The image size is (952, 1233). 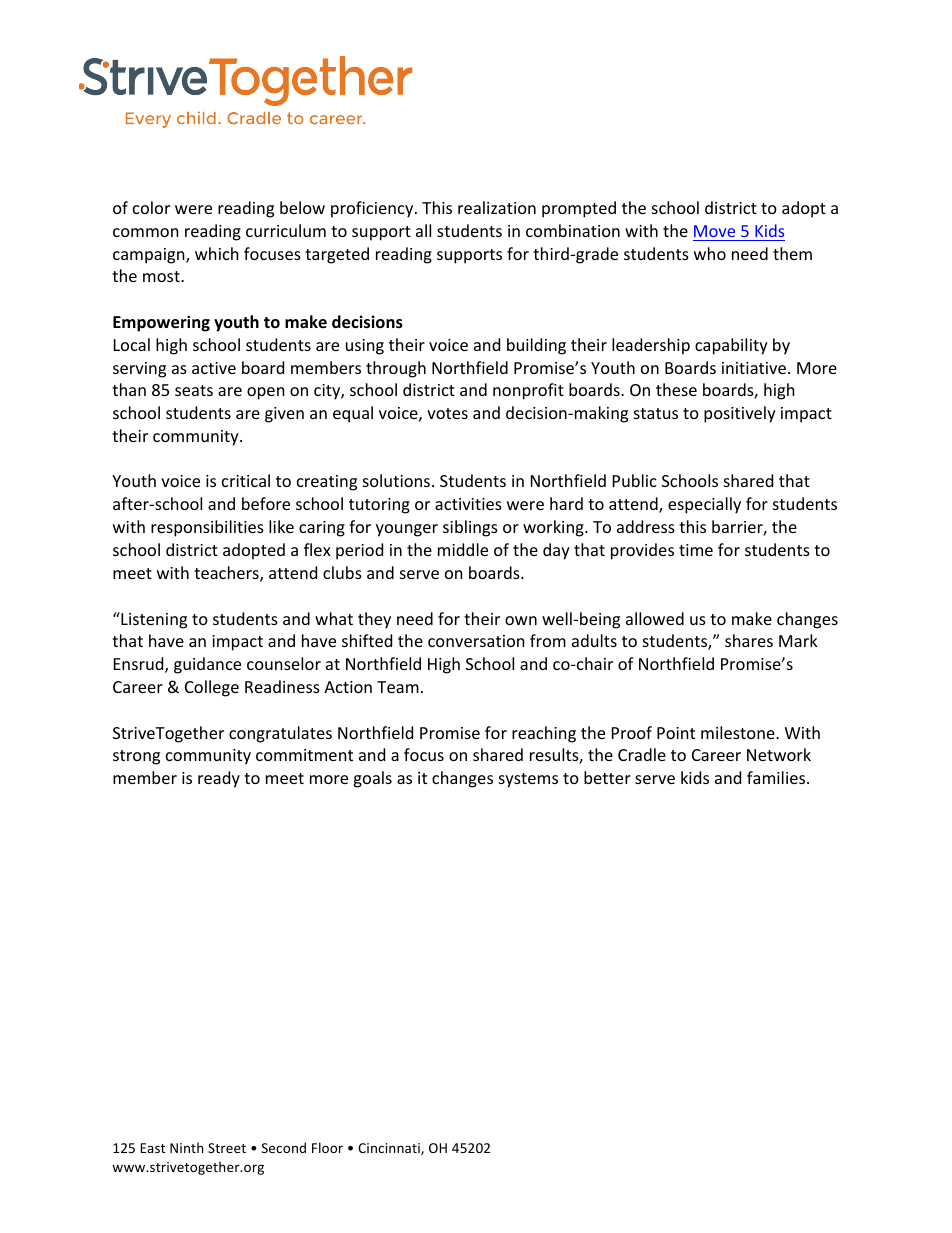 What do you see at coordinates (246, 480) in the screenshot?
I see `critical` at bounding box center [246, 480].
